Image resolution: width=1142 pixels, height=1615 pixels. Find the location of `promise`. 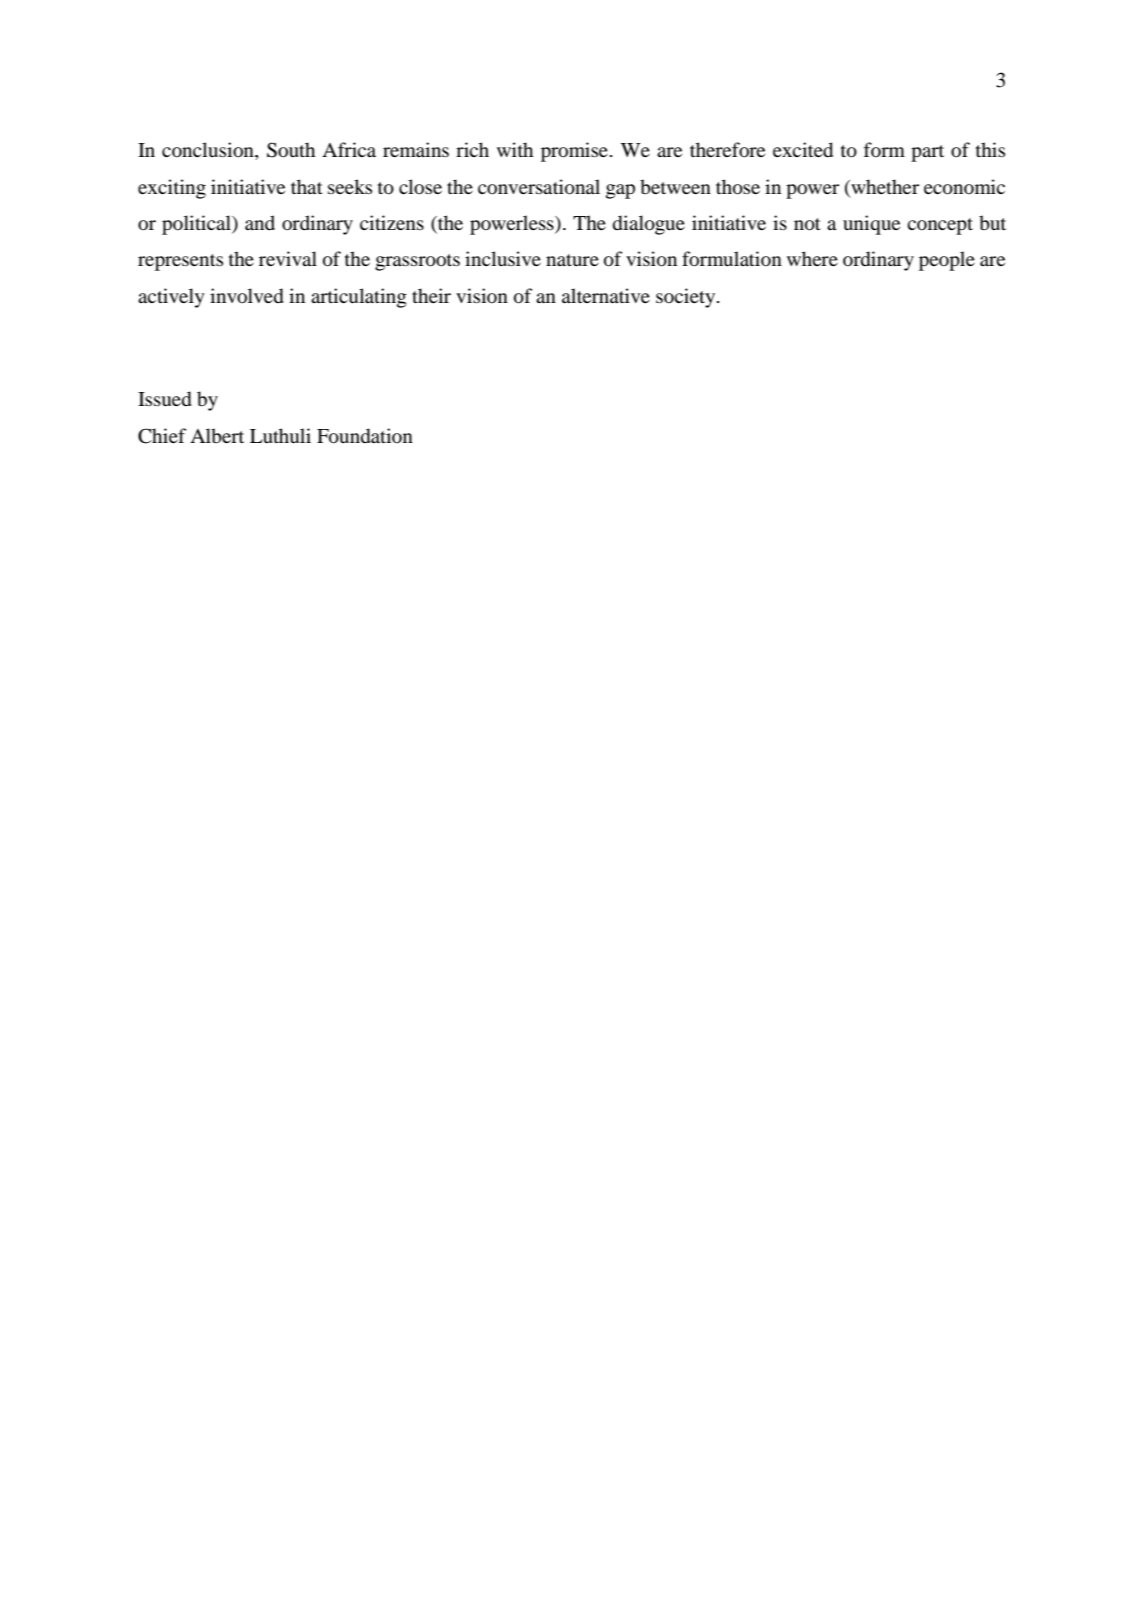

promise is located at coordinates (574, 152).
